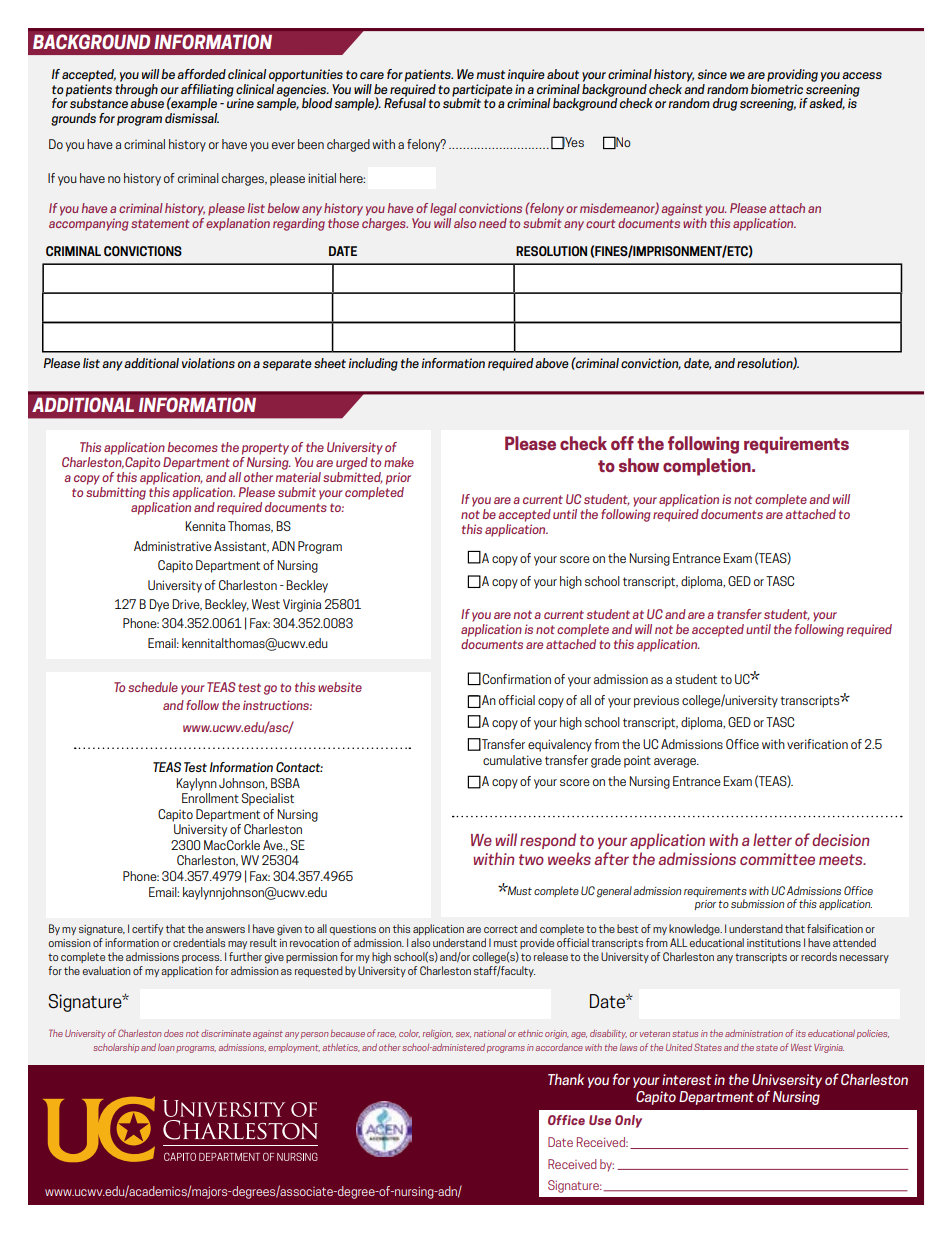  Describe the element at coordinates (159, 605) in the screenshot. I see `Dye` at that location.
